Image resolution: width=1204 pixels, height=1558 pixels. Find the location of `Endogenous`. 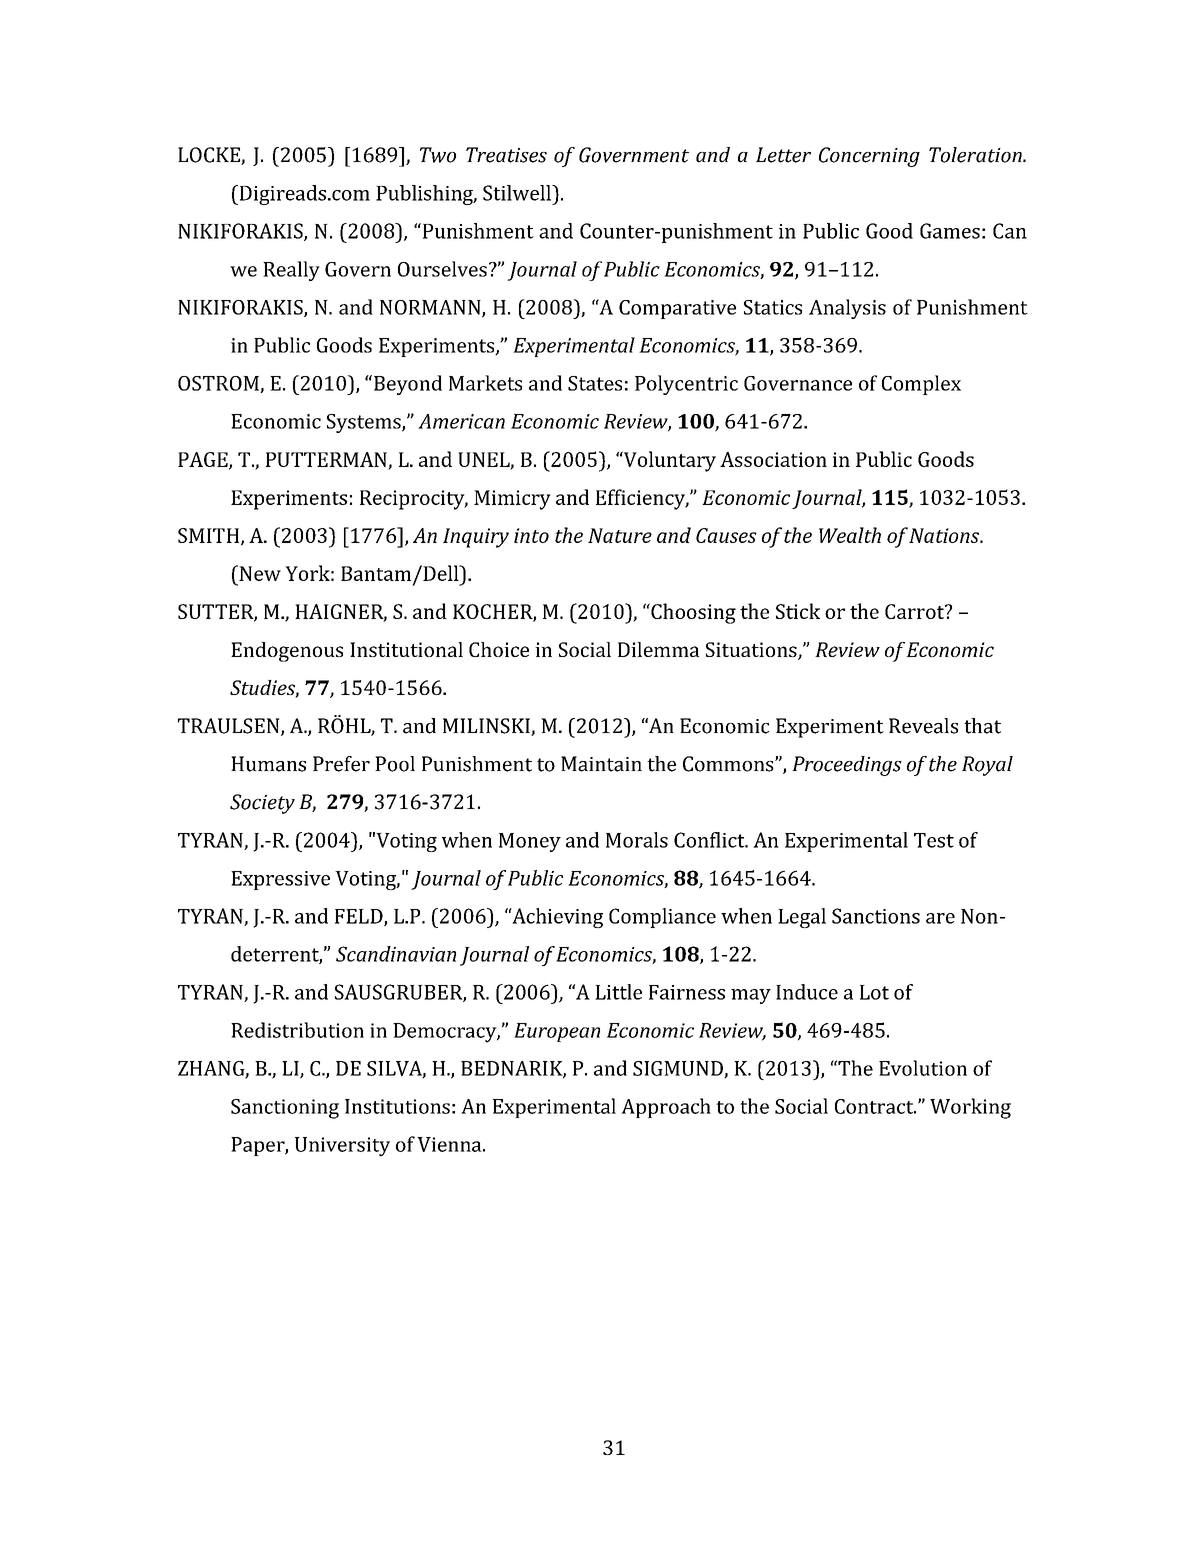

Endogenous is located at coordinates (287, 652).
